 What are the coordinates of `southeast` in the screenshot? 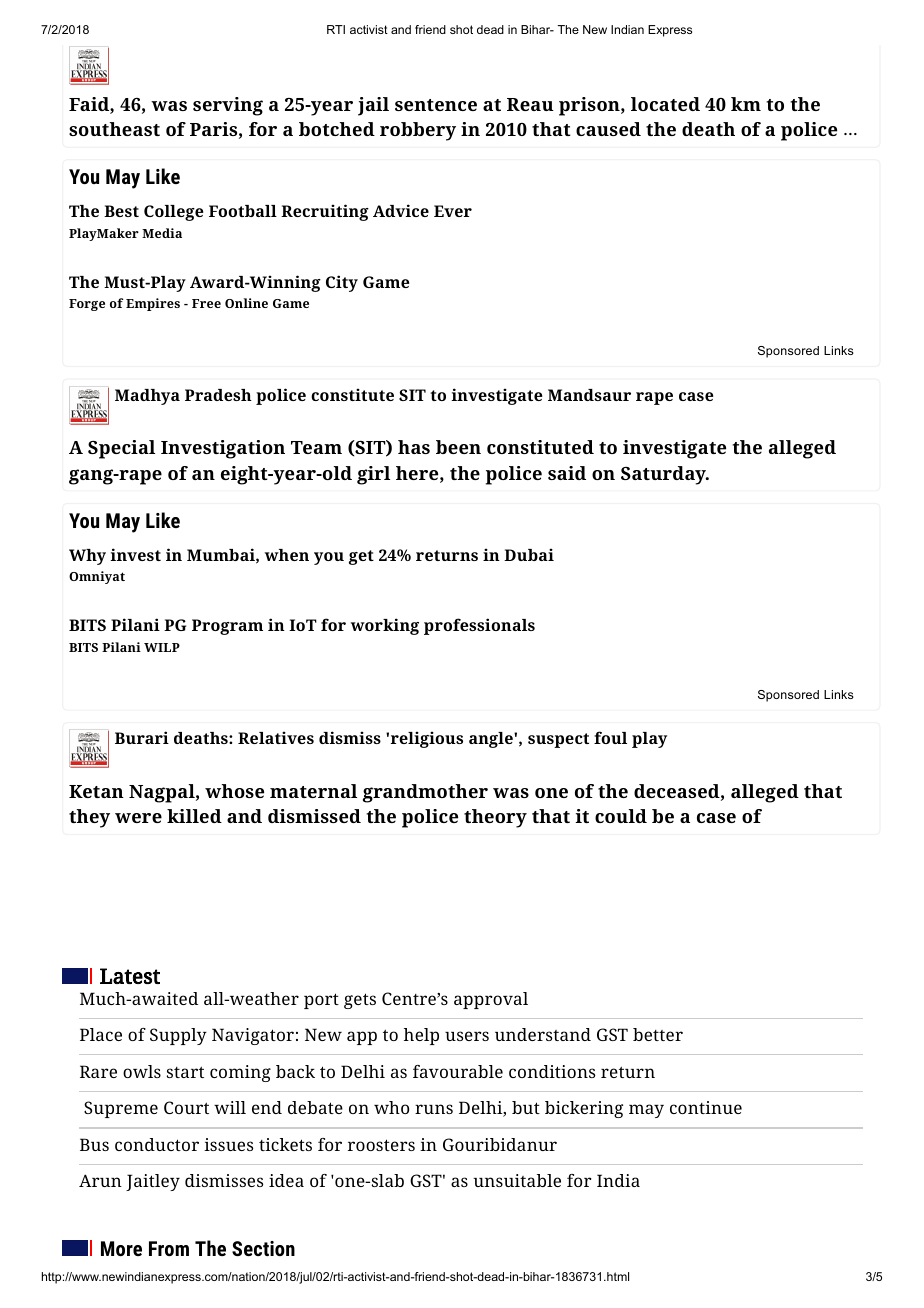 It's located at (114, 129).
